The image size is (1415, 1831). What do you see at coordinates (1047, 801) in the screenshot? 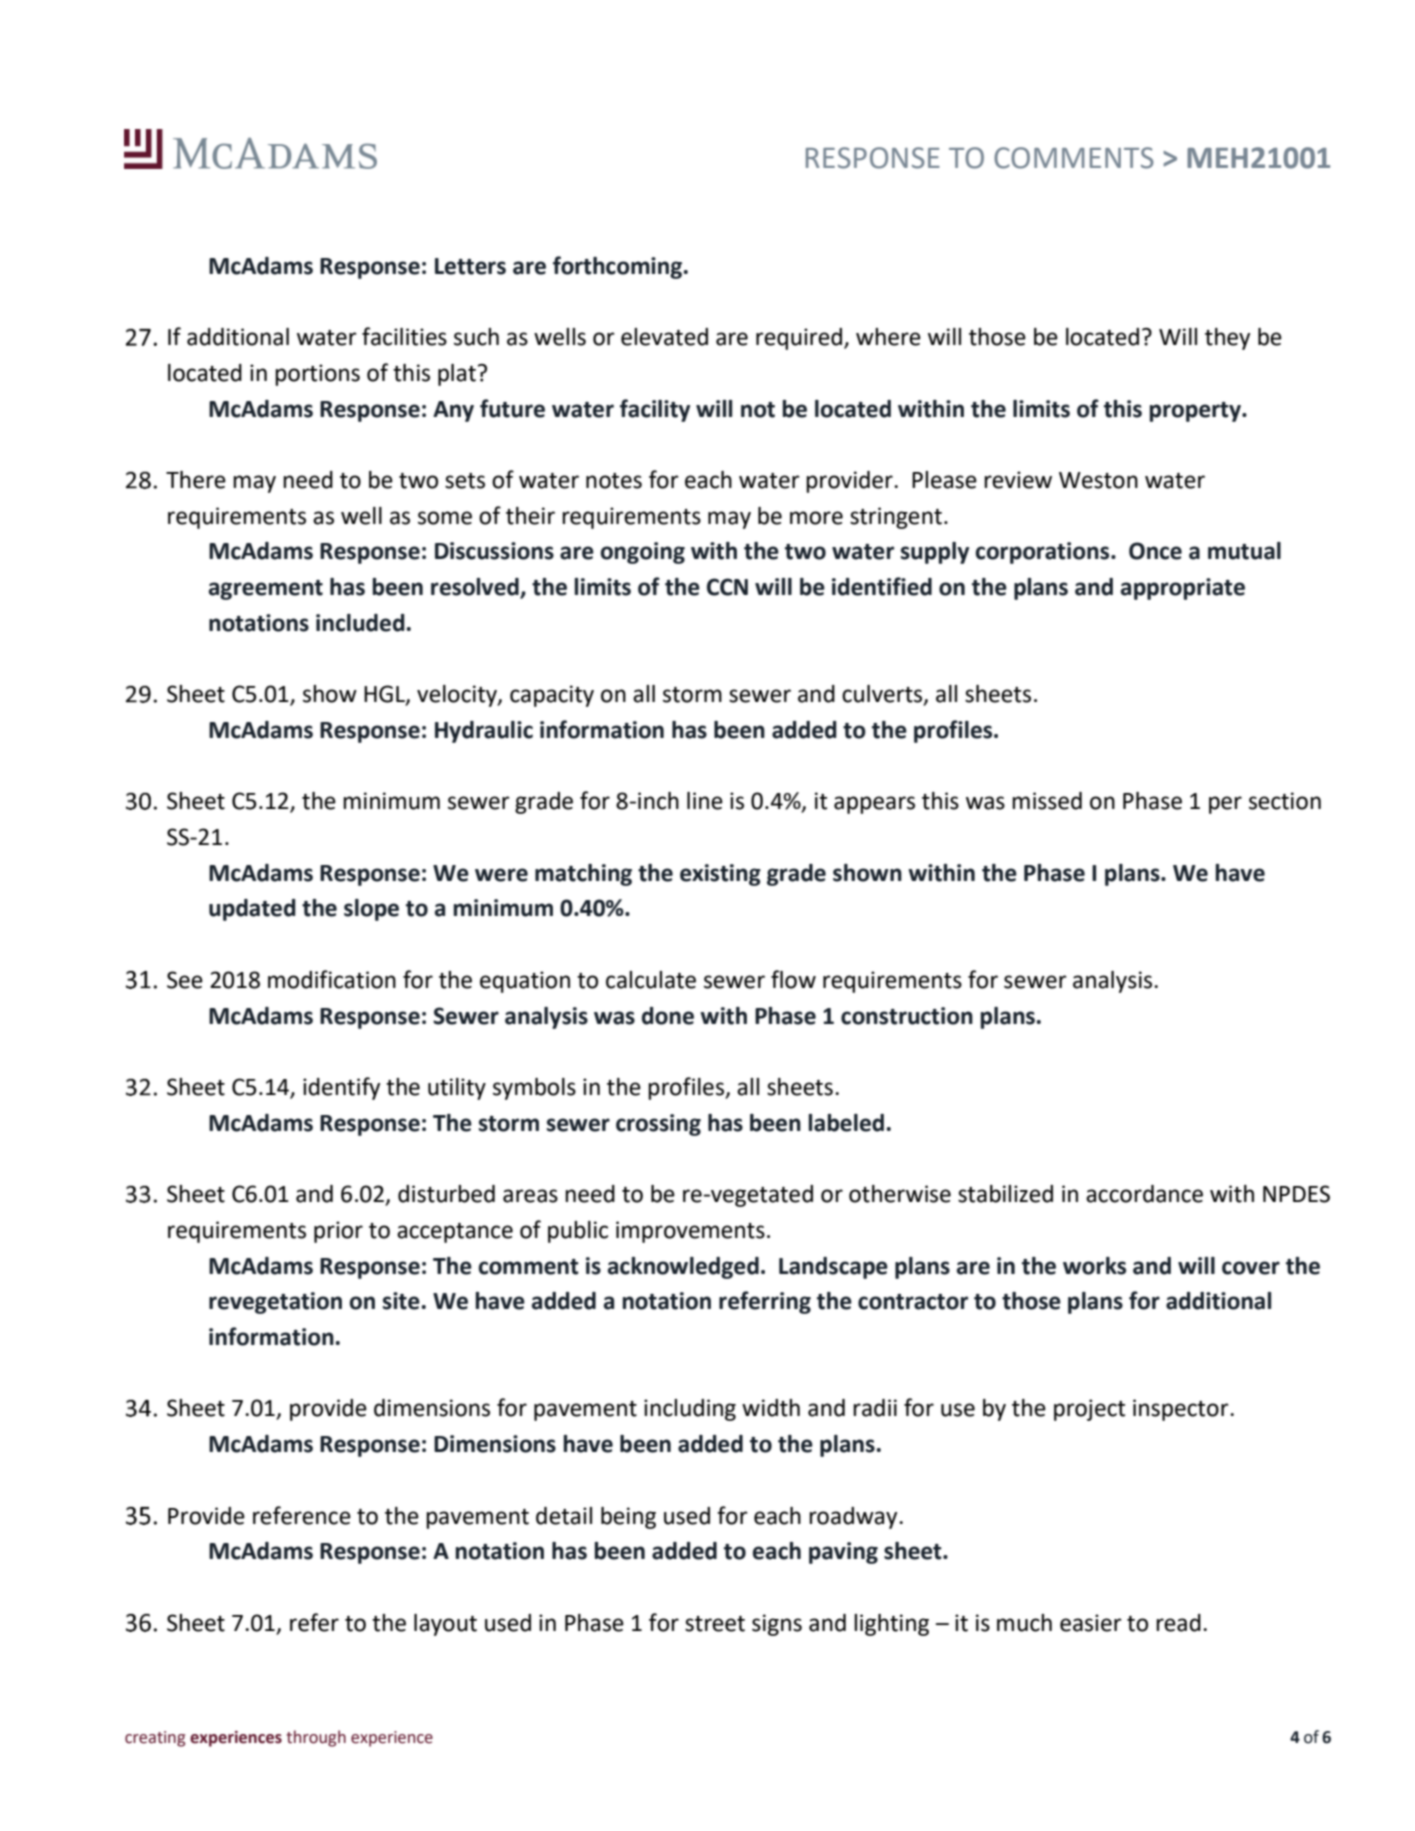
I see `missed` at bounding box center [1047, 801].
